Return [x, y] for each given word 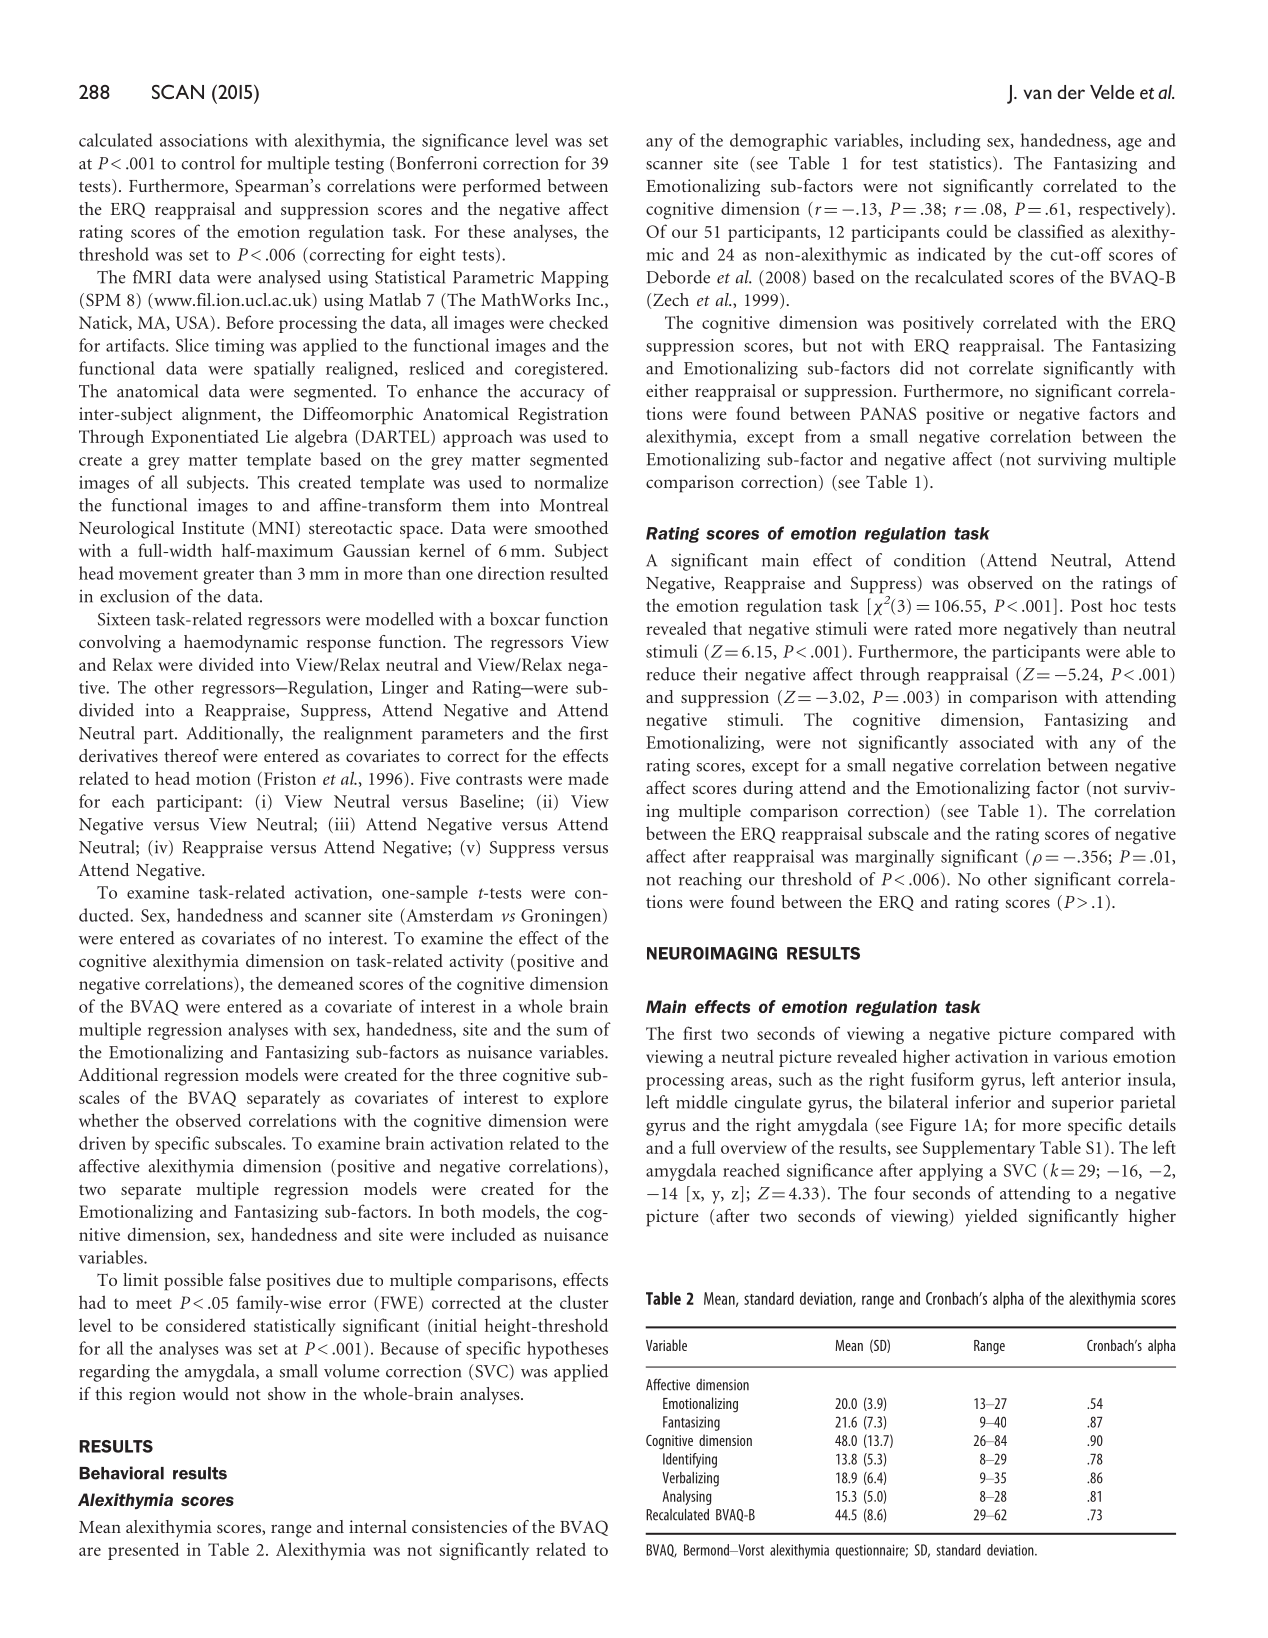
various [1080, 1056]
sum [572, 1031]
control [208, 163]
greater [228, 576]
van [1038, 94]
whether [109, 1120]
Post [1086, 605]
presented [143, 1551]
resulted [579, 573]
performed [502, 188]
